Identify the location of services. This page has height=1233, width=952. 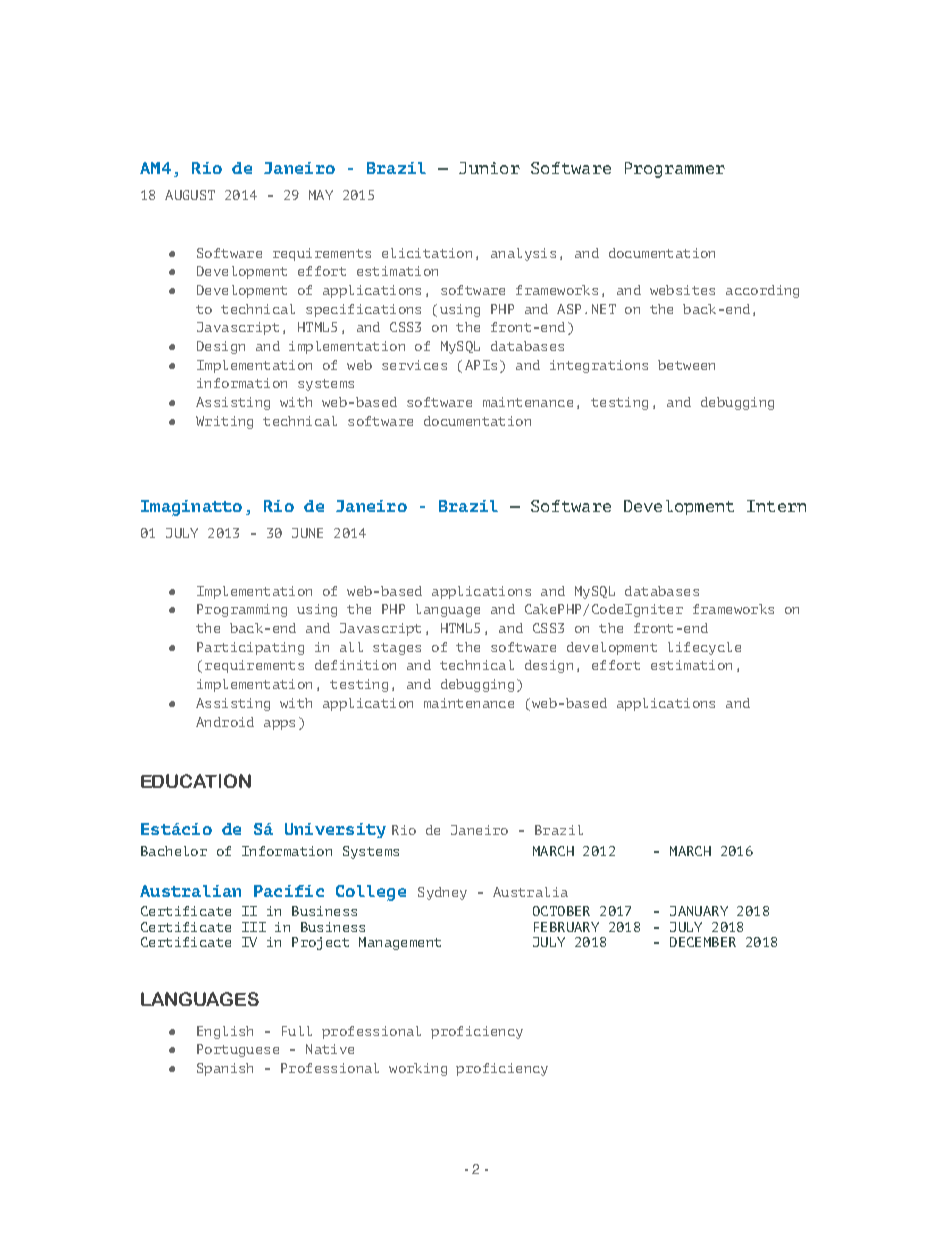
(414, 365).
